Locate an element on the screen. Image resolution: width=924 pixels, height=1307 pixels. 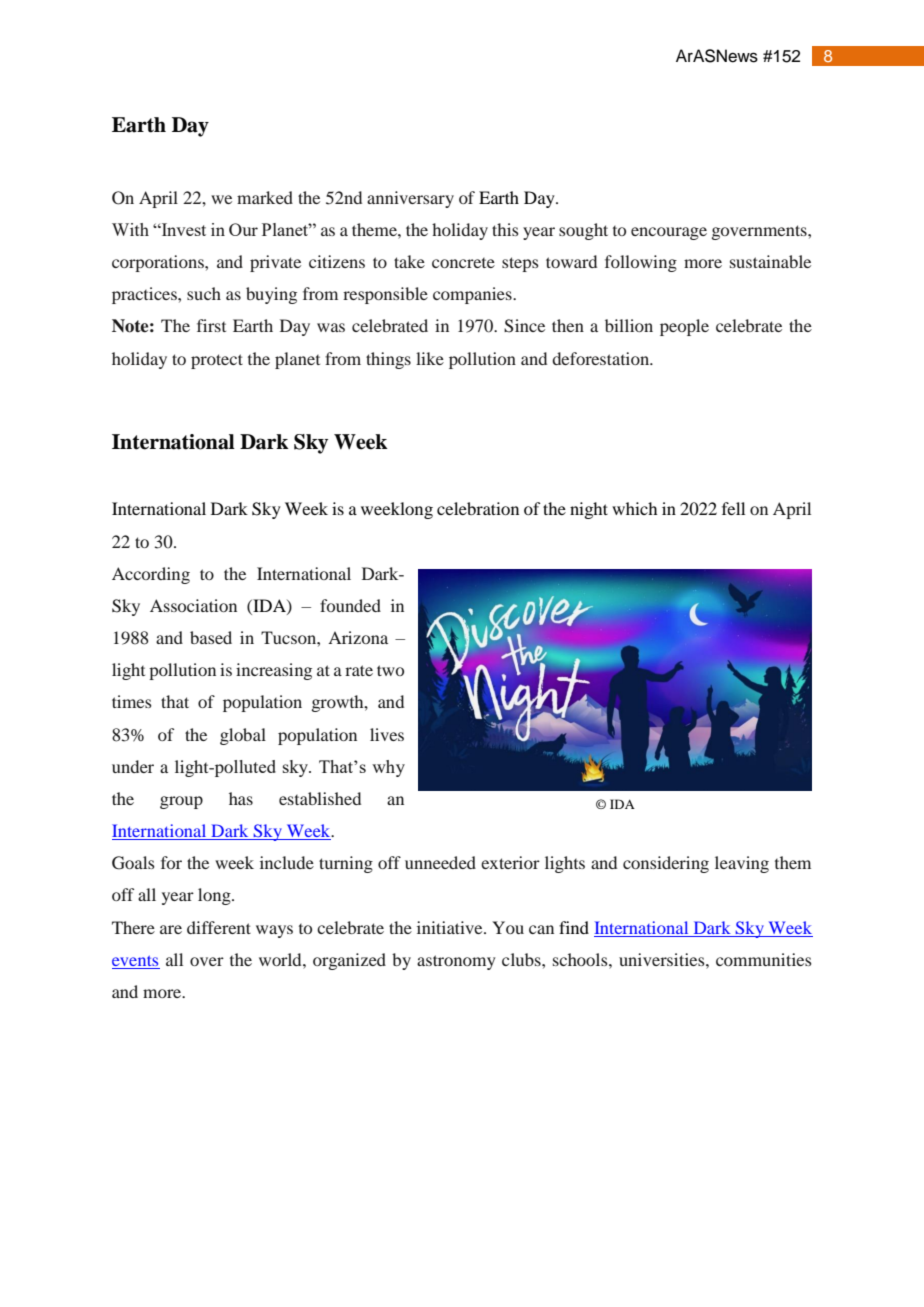
anniversary is located at coordinates (410, 199).
